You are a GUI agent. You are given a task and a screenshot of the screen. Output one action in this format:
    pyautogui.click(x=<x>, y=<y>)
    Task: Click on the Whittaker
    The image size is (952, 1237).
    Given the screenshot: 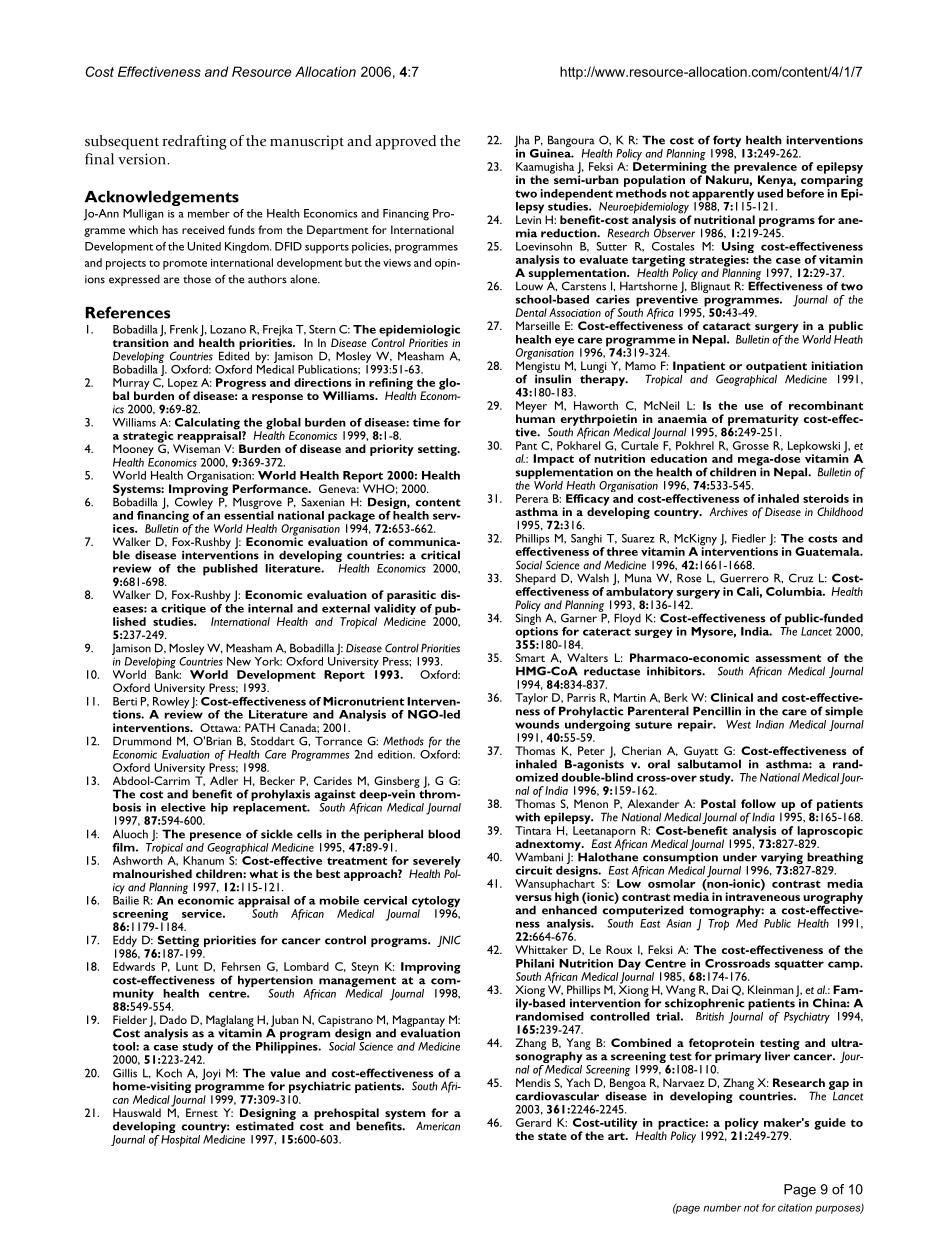 What is the action you would take?
    pyautogui.click(x=541, y=949)
